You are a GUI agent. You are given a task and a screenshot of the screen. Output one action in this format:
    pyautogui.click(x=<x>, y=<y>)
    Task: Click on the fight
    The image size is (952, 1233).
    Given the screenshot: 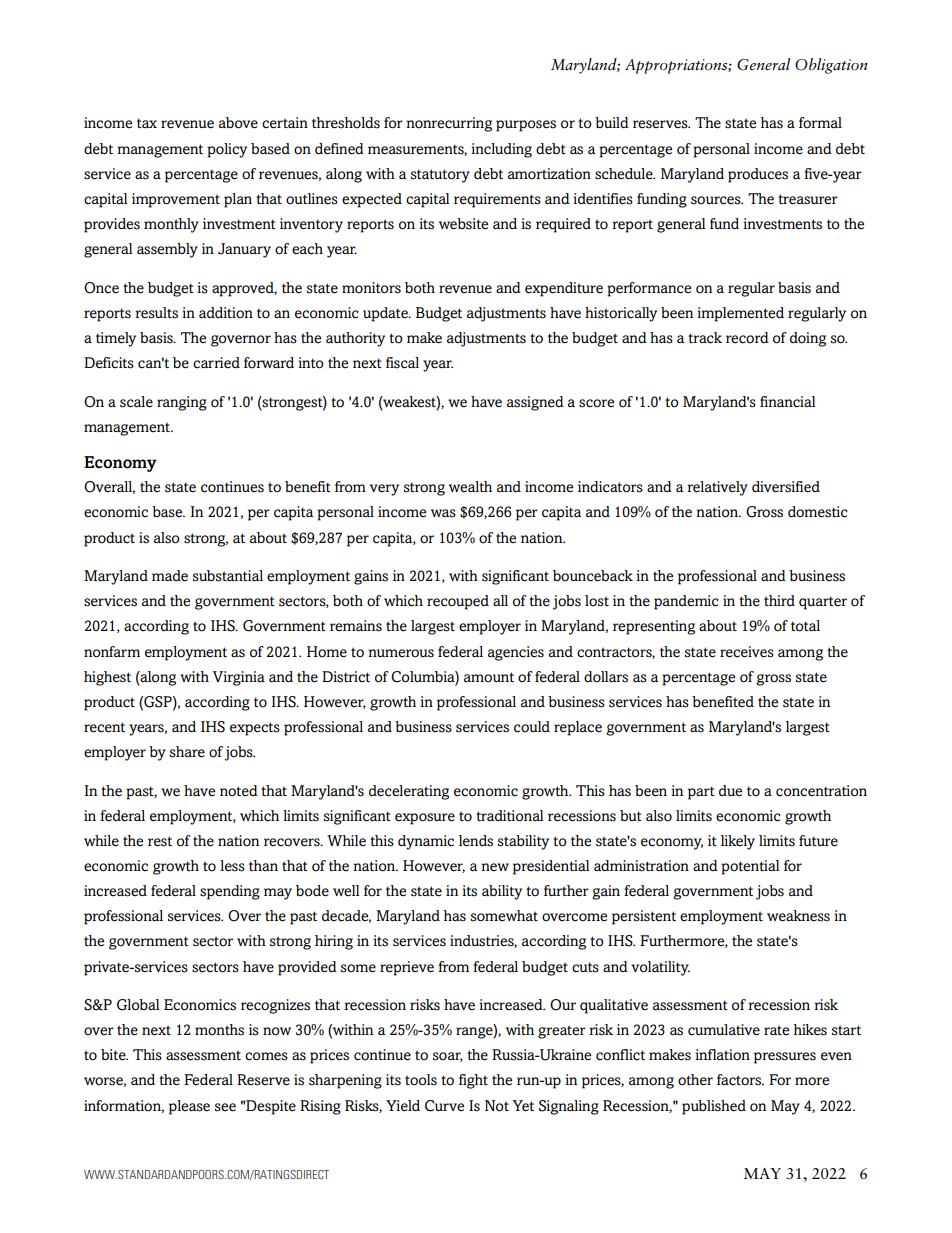 What is the action you would take?
    pyautogui.click(x=473, y=1081)
